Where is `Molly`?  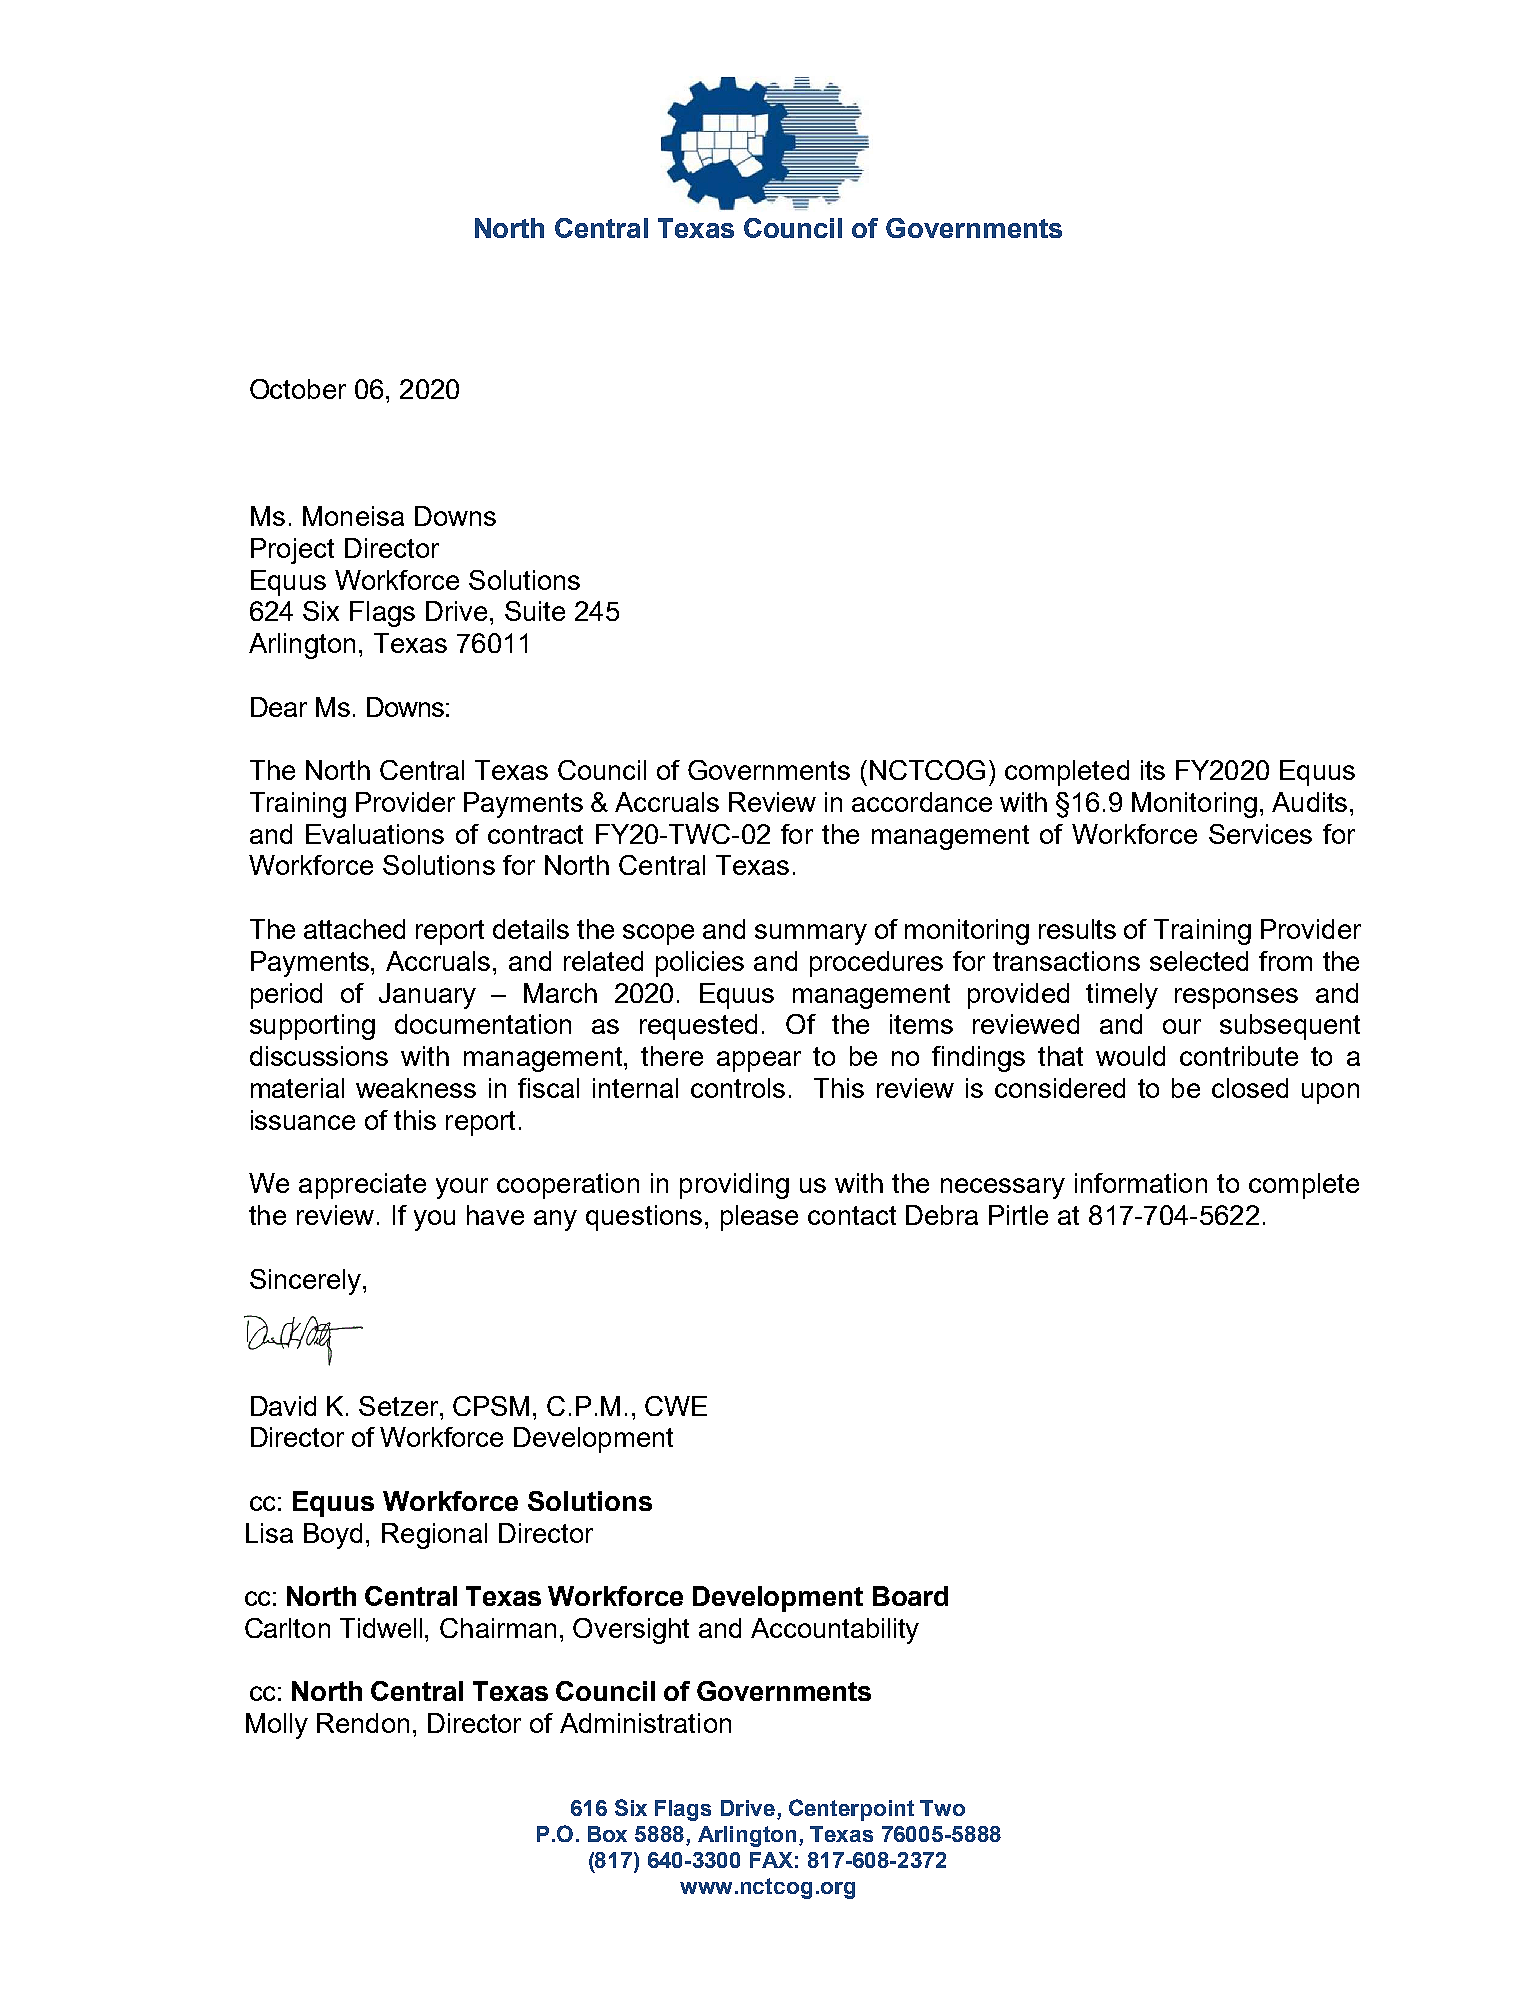
Molly is located at coordinates (277, 1726).
